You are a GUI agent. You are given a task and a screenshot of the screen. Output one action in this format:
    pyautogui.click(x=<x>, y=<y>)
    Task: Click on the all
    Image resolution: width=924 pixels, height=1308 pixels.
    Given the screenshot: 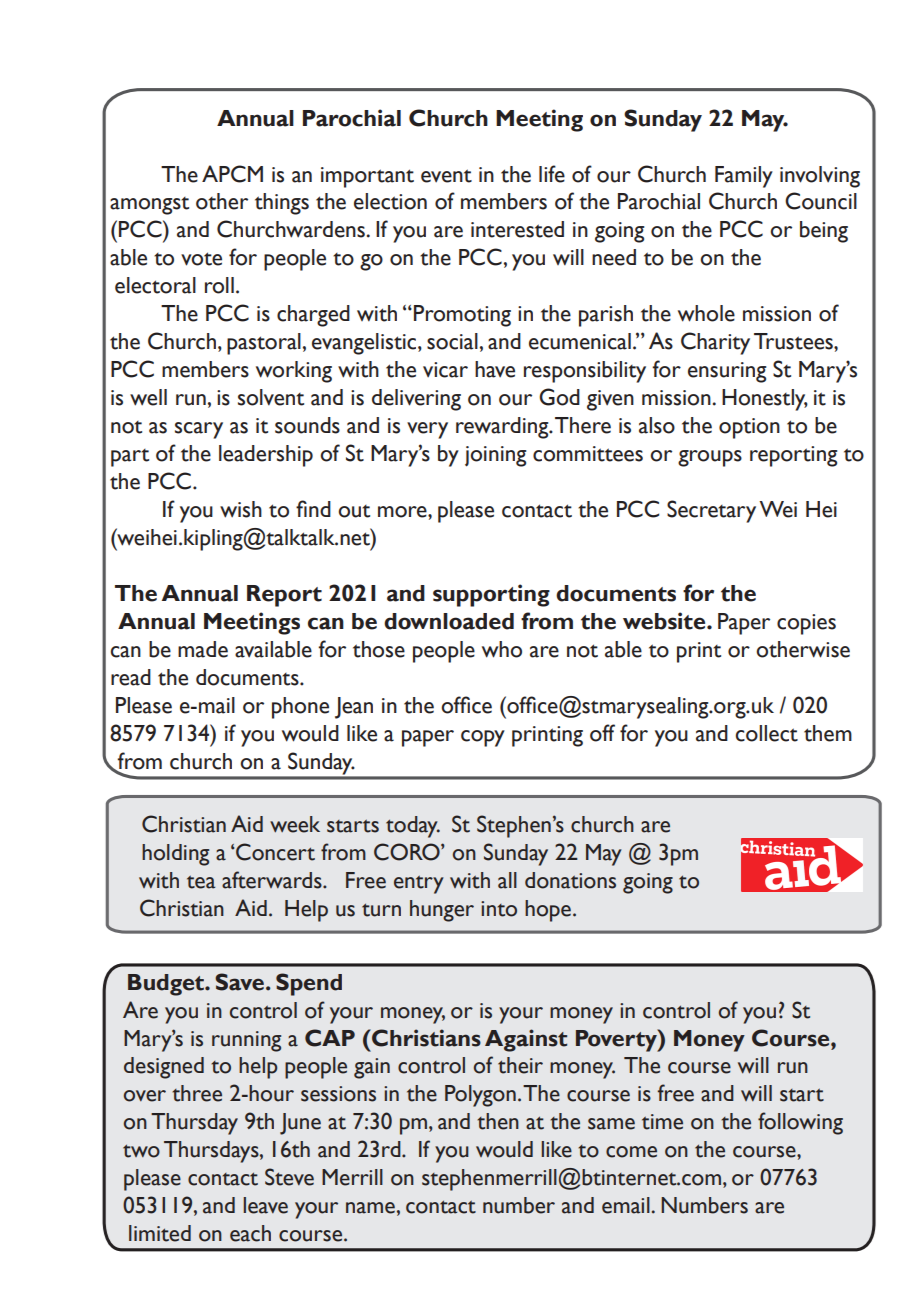 What is the action you would take?
    pyautogui.click(x=507, y=880)
